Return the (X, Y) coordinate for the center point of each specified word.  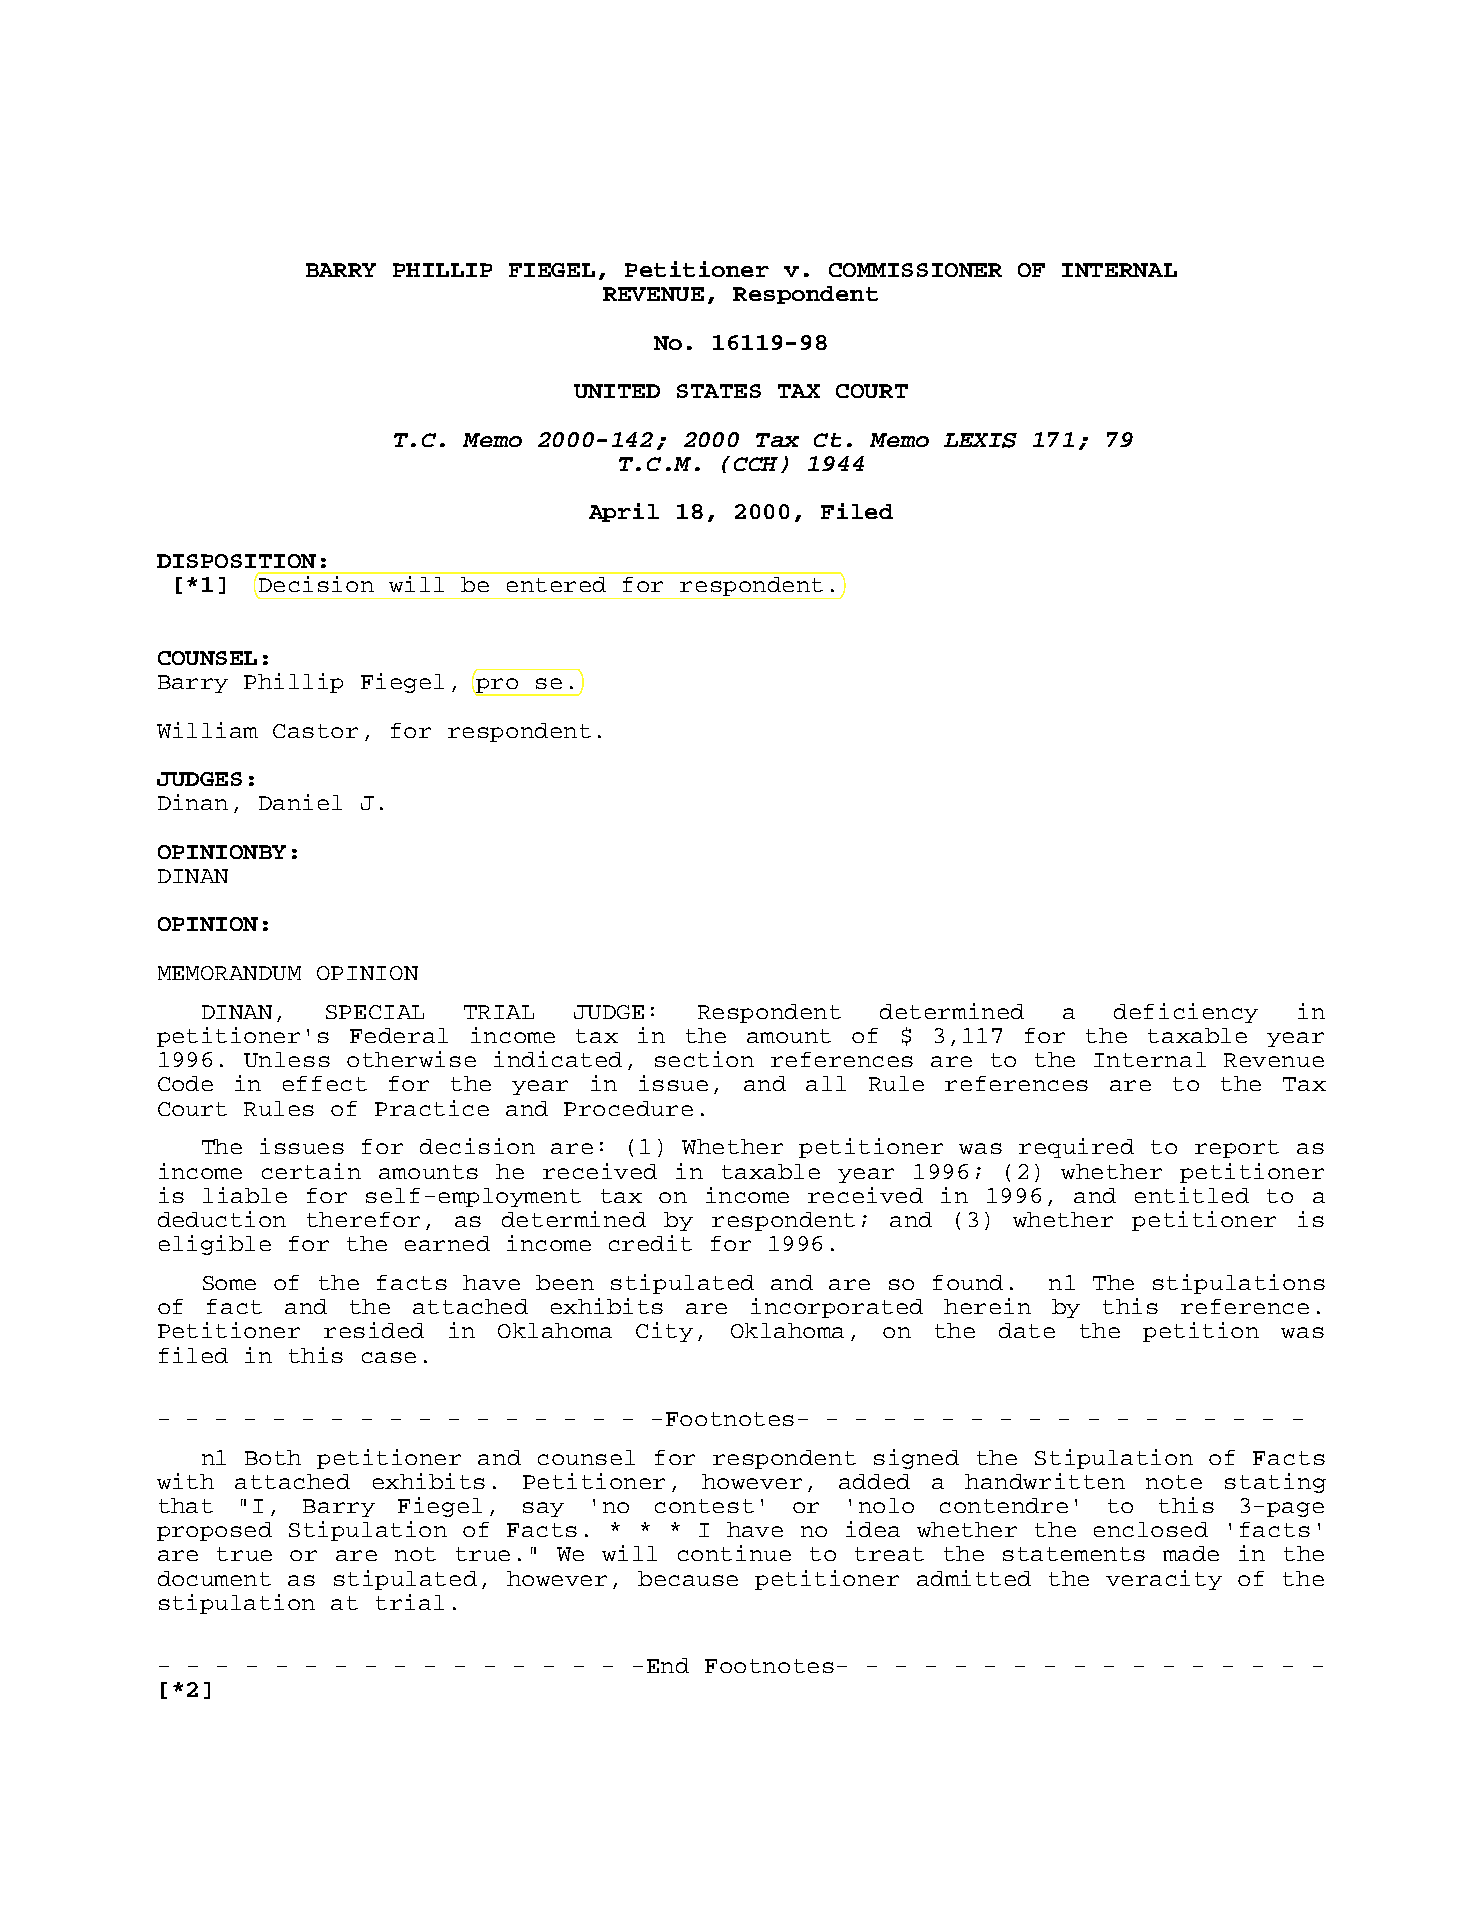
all (826, 1083)
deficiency (1186, 1013)
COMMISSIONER (915, 270)
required (1076, 1148)
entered (556, 584)
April (624, 512)
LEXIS (980, 440)
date (1027, 1330)
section (704, 1059)
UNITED (617, 391)
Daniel (300, 802)
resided (374, 1330)
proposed (214, 1531)
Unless (287, 1059)
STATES (719, 391)
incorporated (837, 1308)
